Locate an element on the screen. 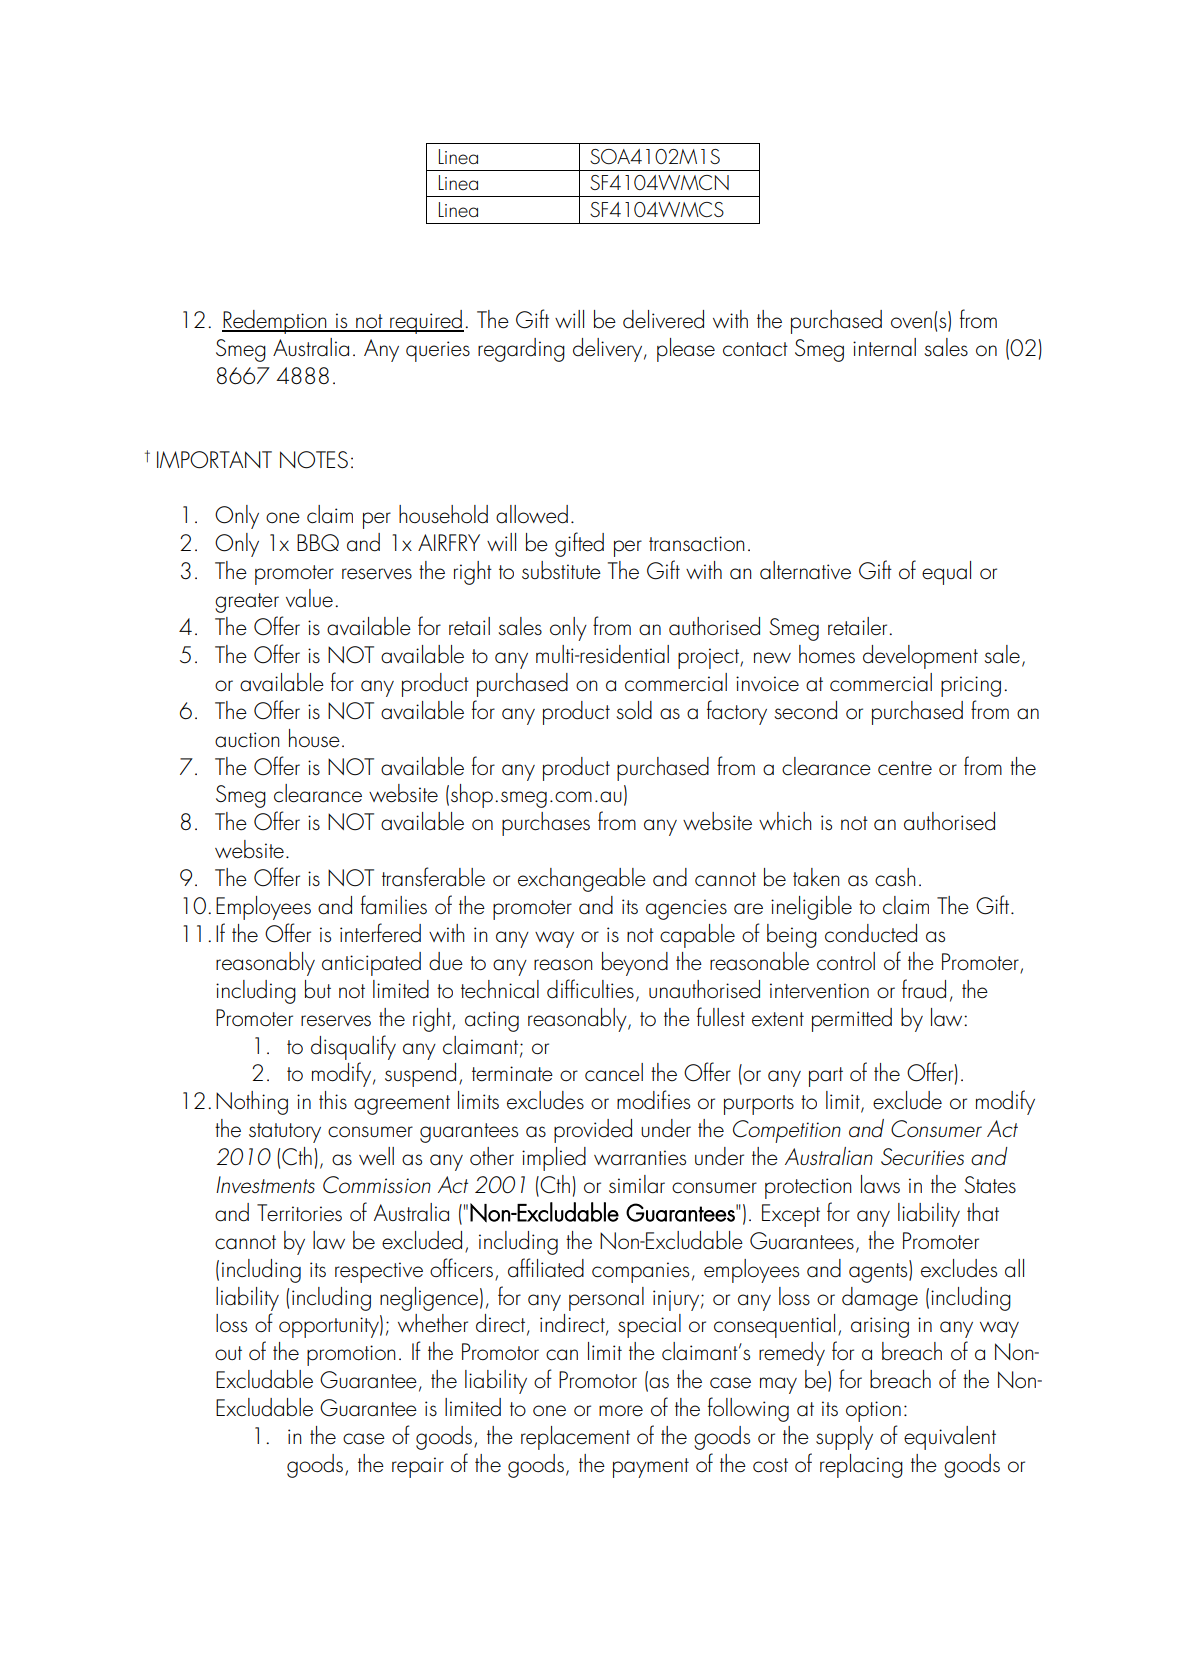 The image size is (1186, 1677). promotion is located at coordinates (351, 1355).
